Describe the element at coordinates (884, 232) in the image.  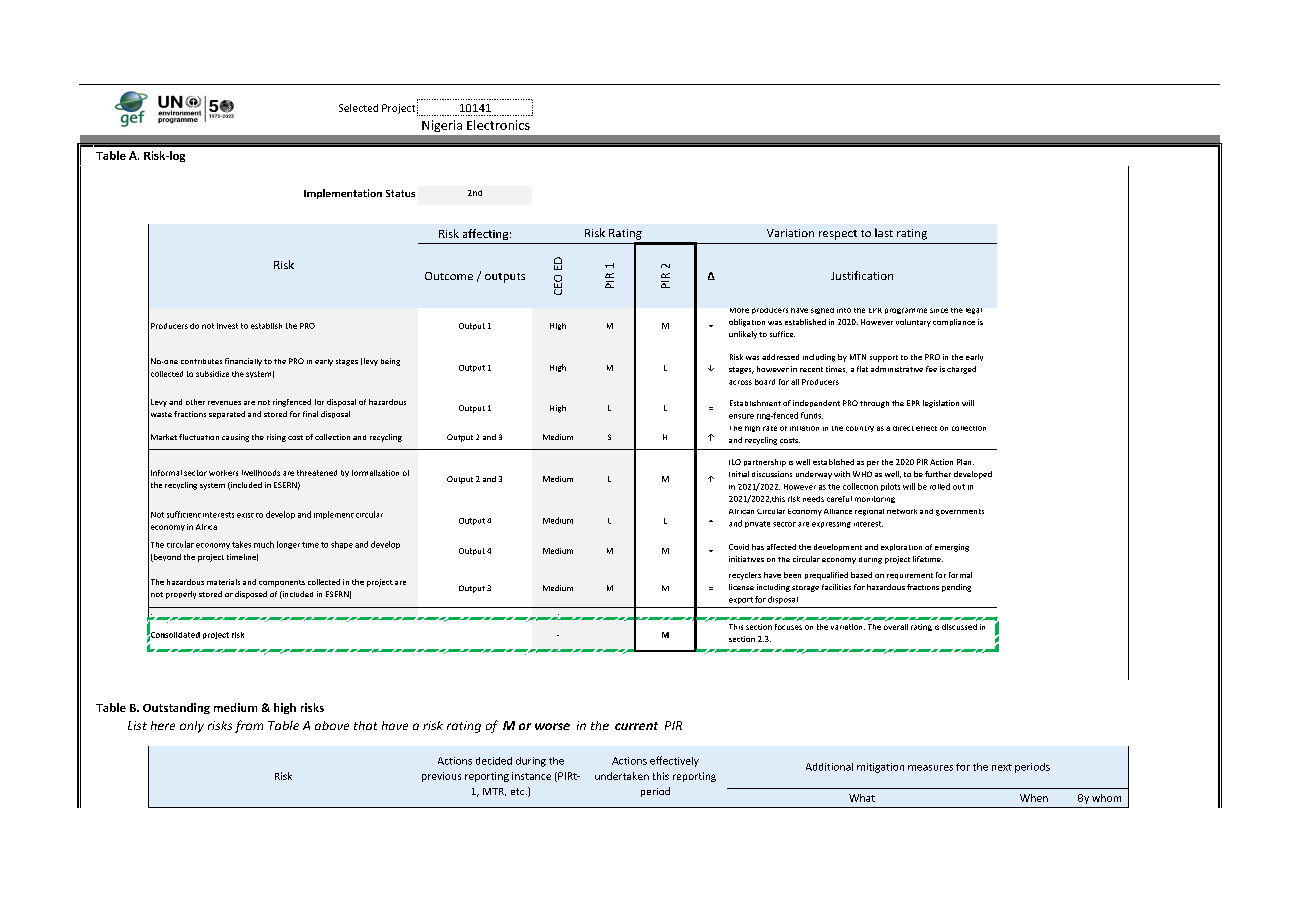
I see `last` at that location.
